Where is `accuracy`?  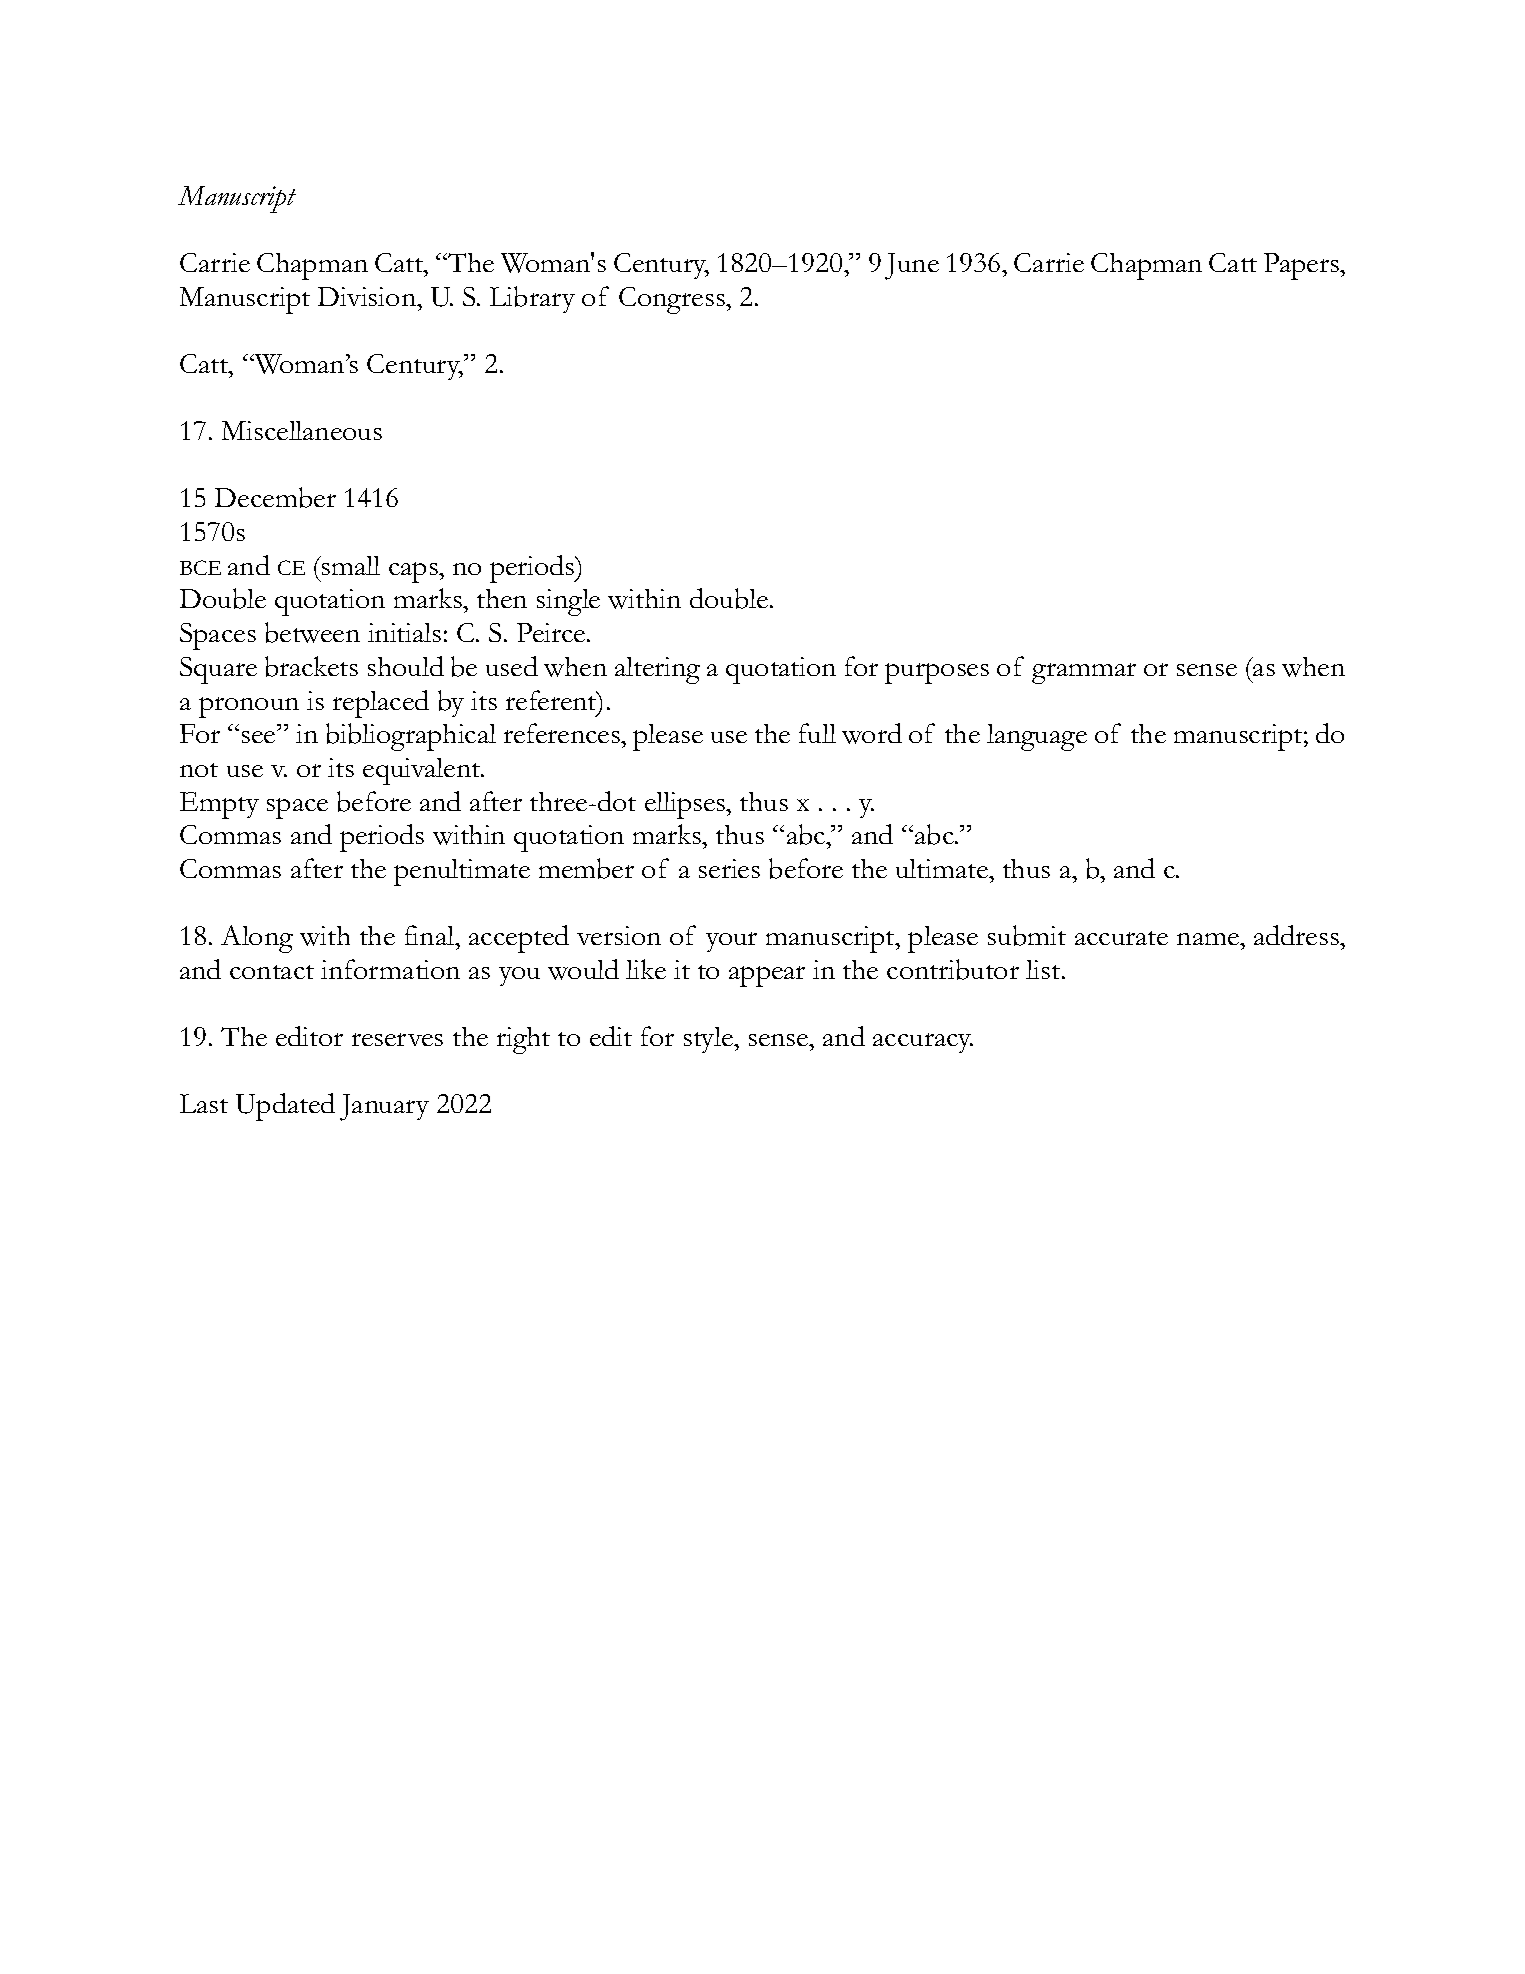 accuracy is located at coordinates (923, 1043).
